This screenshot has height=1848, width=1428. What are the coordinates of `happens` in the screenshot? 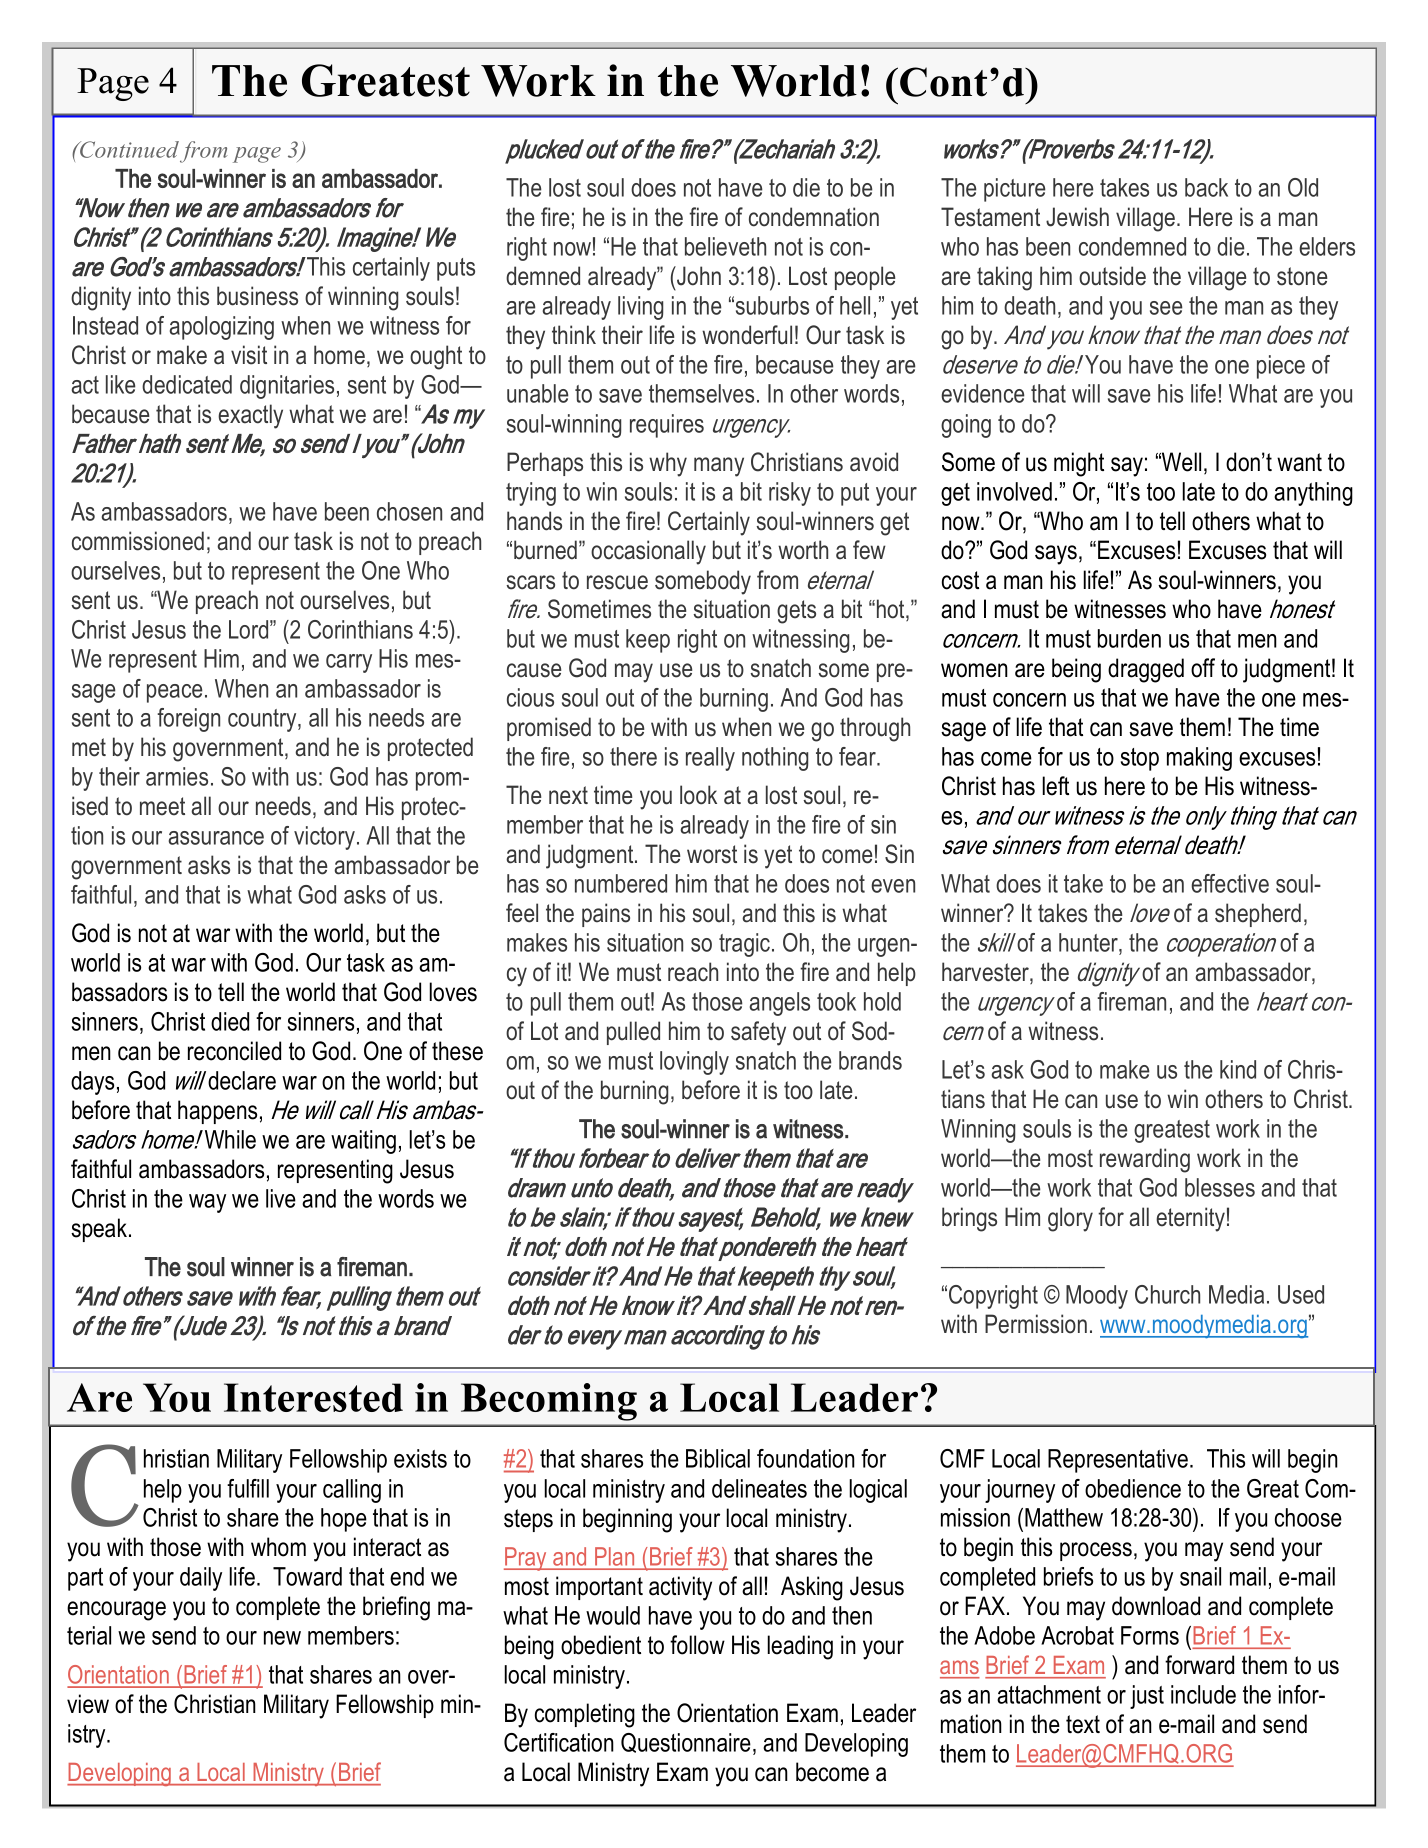 It's located at (217, 1112).
